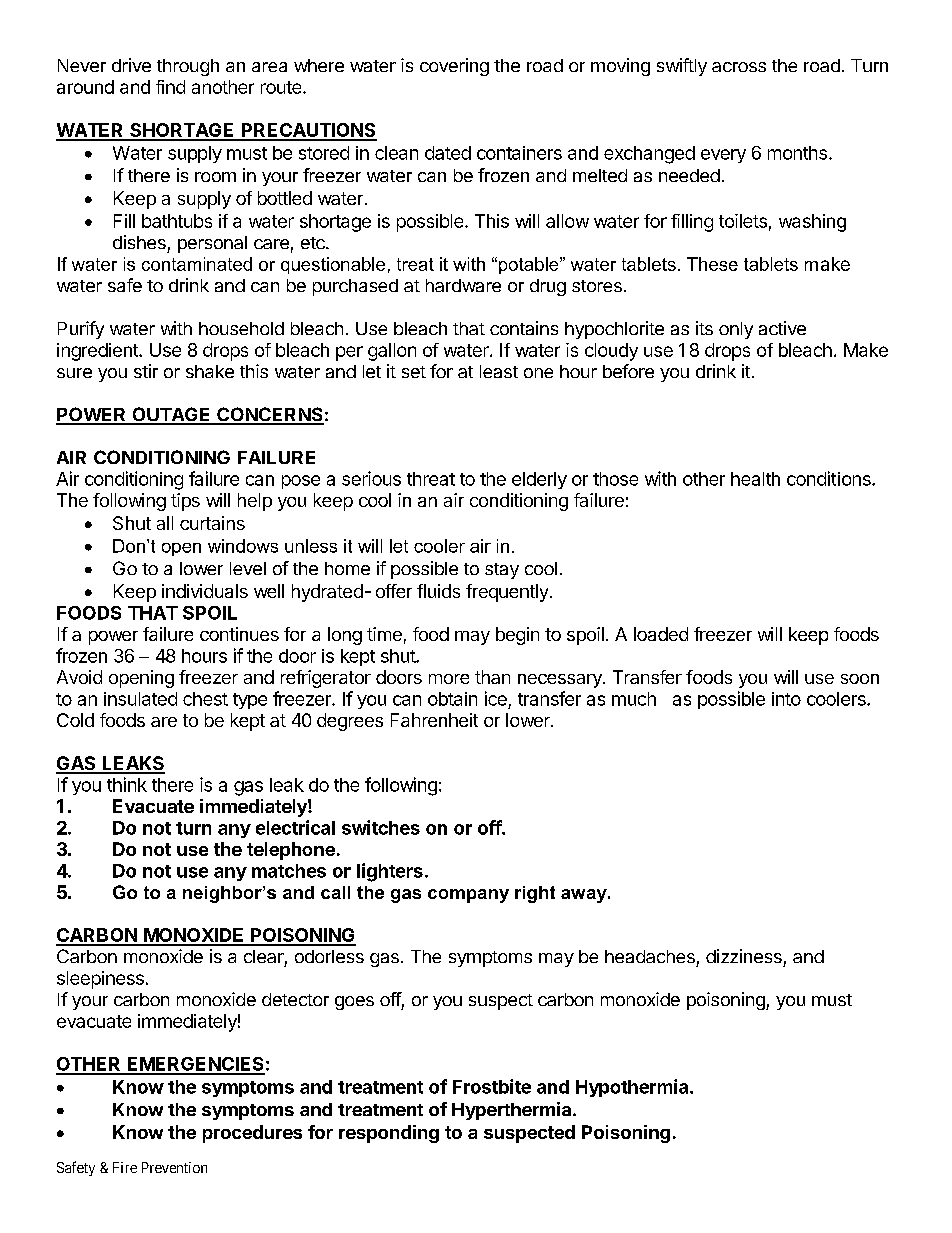 The width and height of the screenshot is (952, 1233). What do you see at coordinates (431, 479) in the screenshot?
I see `threat` at bounding box center [431, 479].
